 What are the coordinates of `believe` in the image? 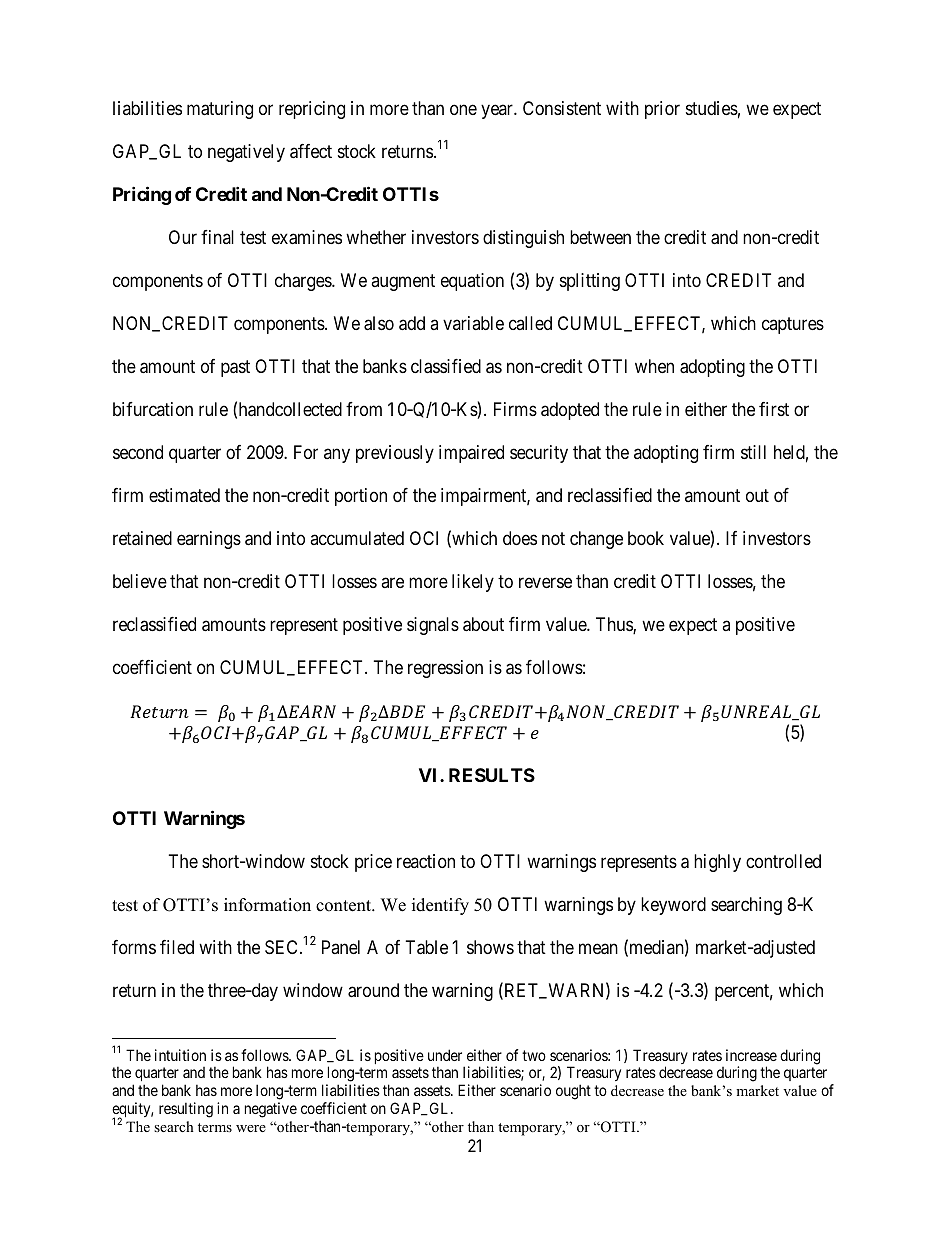 It's located at (140, 581).
